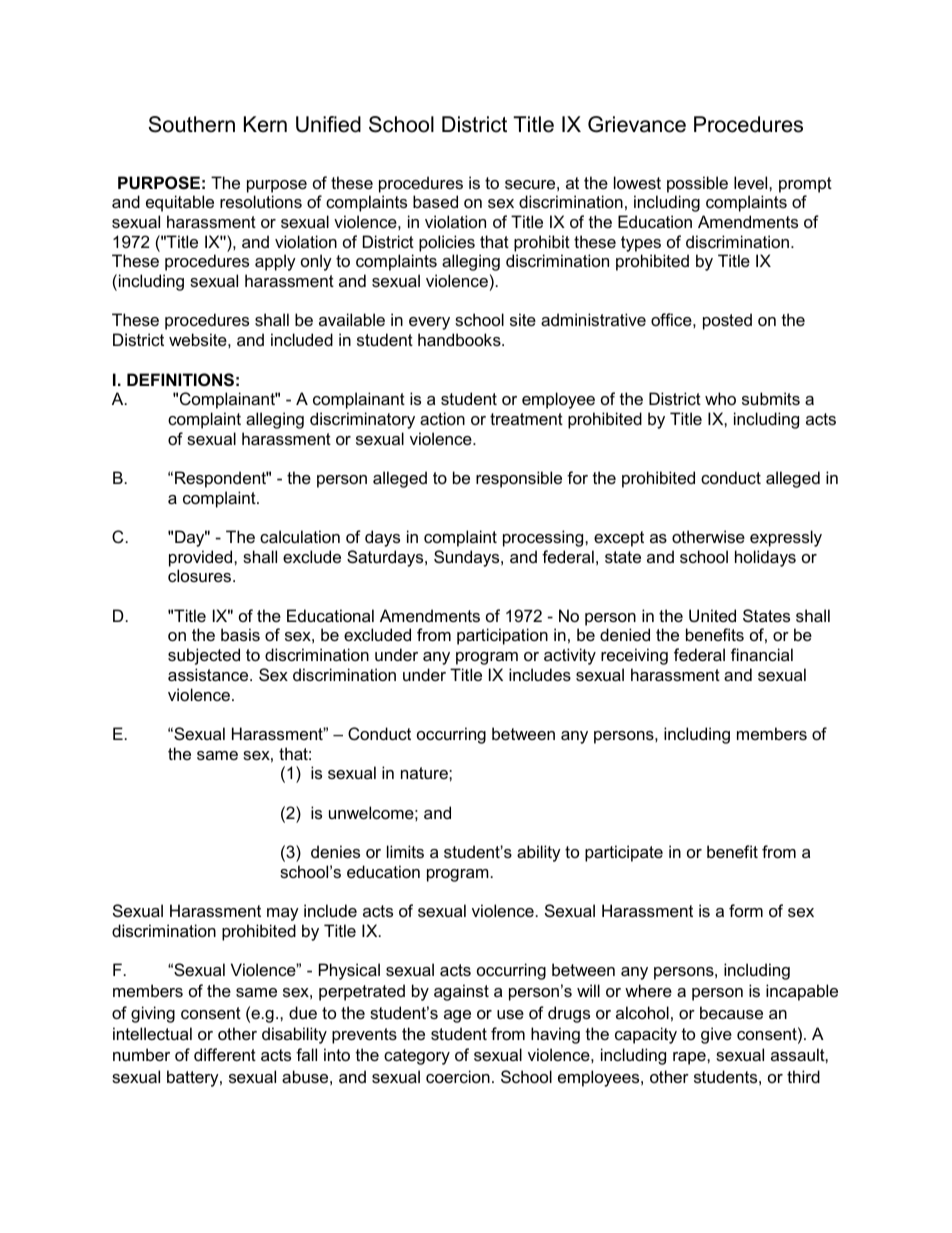 The width and height of the screenshot is (952, 1233). Describe the element at coordinates (716, 1035) in the screenshot. I see `give` at that location.
